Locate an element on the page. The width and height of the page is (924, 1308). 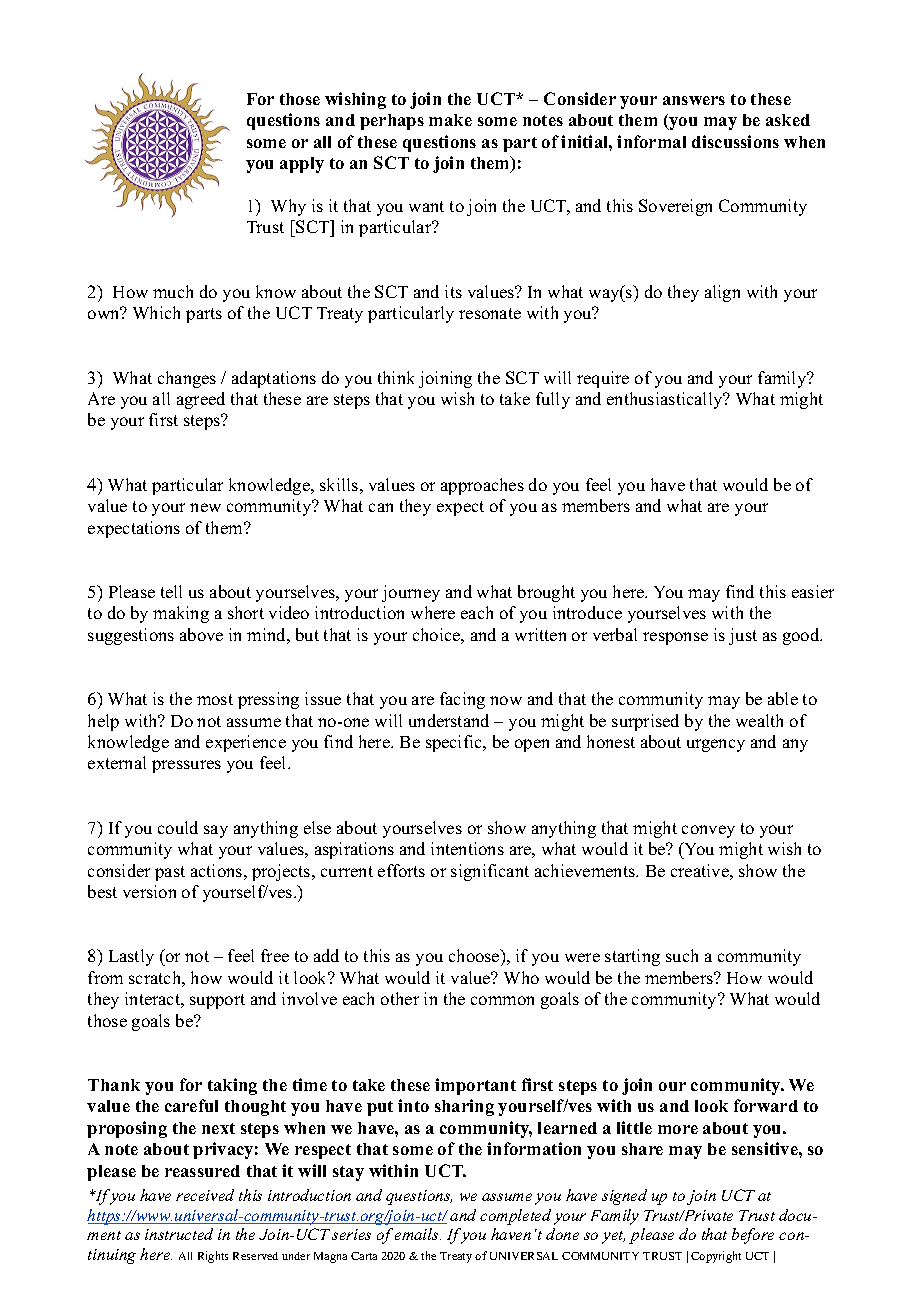
resonate is located at coordinates (490, 313).
